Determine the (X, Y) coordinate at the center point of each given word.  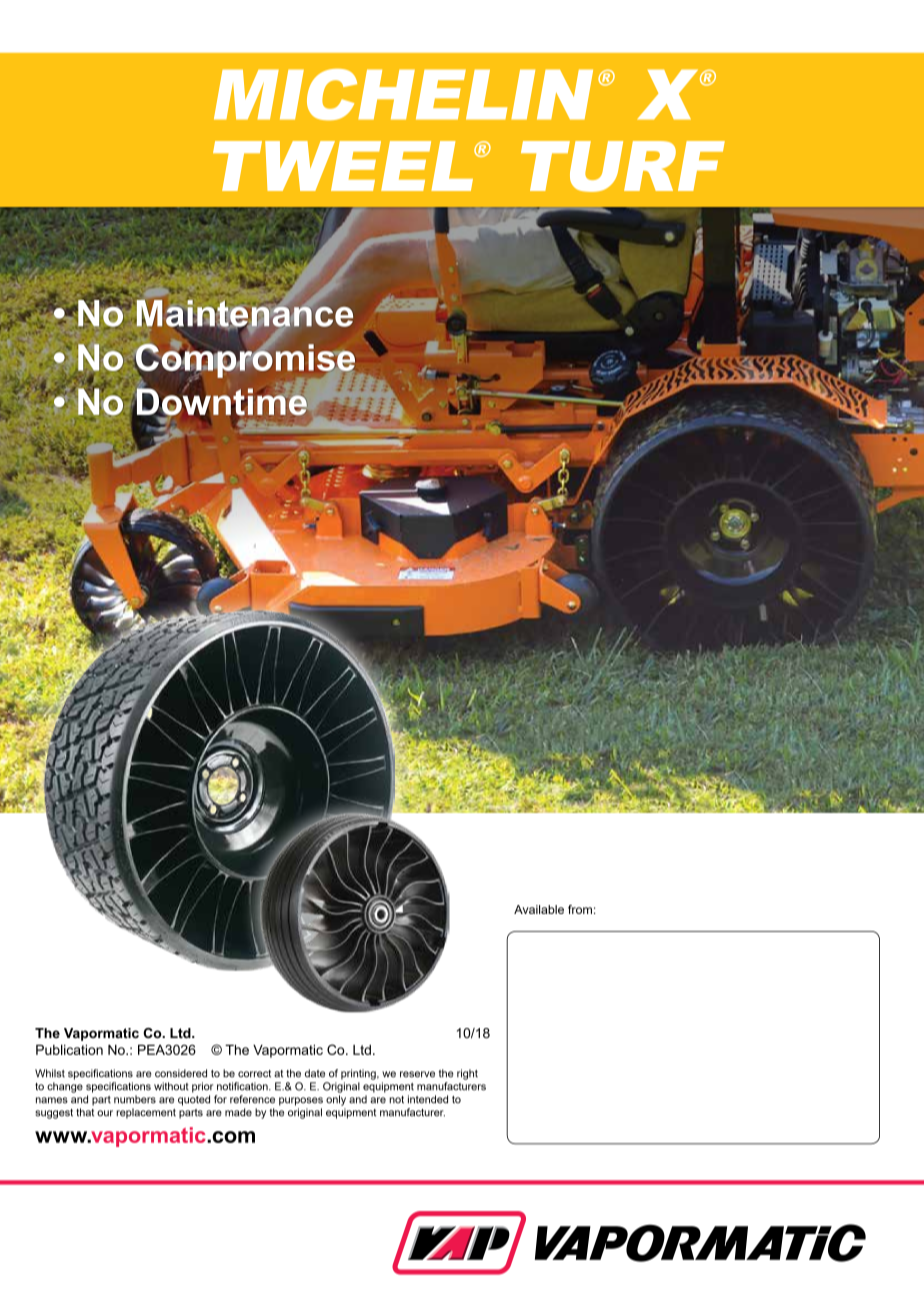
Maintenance (245, 313)
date (315, 1073)
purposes (301, 1101)
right (467, 1074)
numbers (135, 1099)
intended (428, 1099)
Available (539, 909)
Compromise (246, 360)
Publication (69, 1049)
